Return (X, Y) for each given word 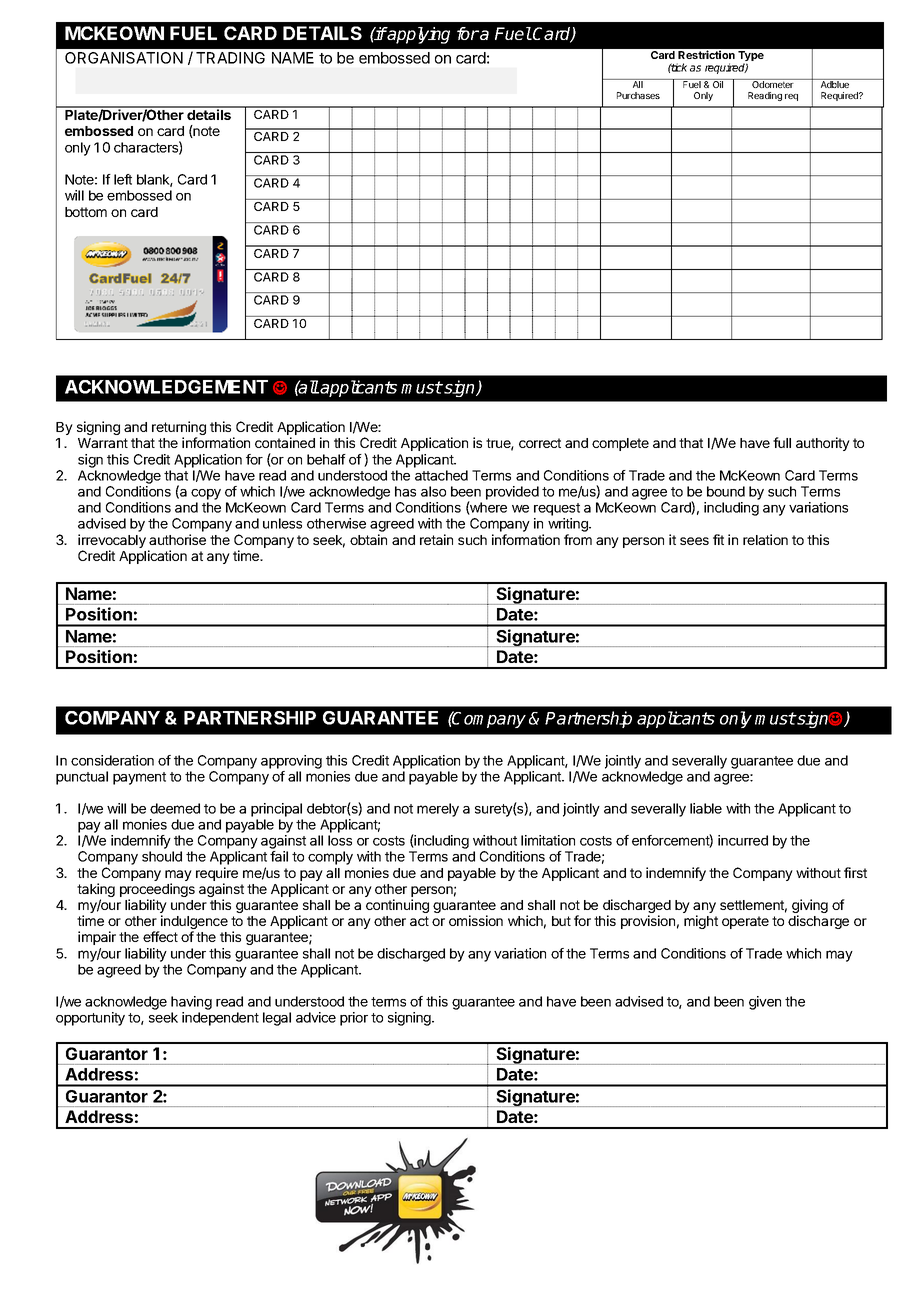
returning (179, 429)
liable (706, 808)
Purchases (638, 95)
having (191, 1003)
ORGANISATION (124, 58)
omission (476, 920)
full (782, 442)
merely (438, 810)
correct (540, 443)
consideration (112, 760)
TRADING (230, 58)
